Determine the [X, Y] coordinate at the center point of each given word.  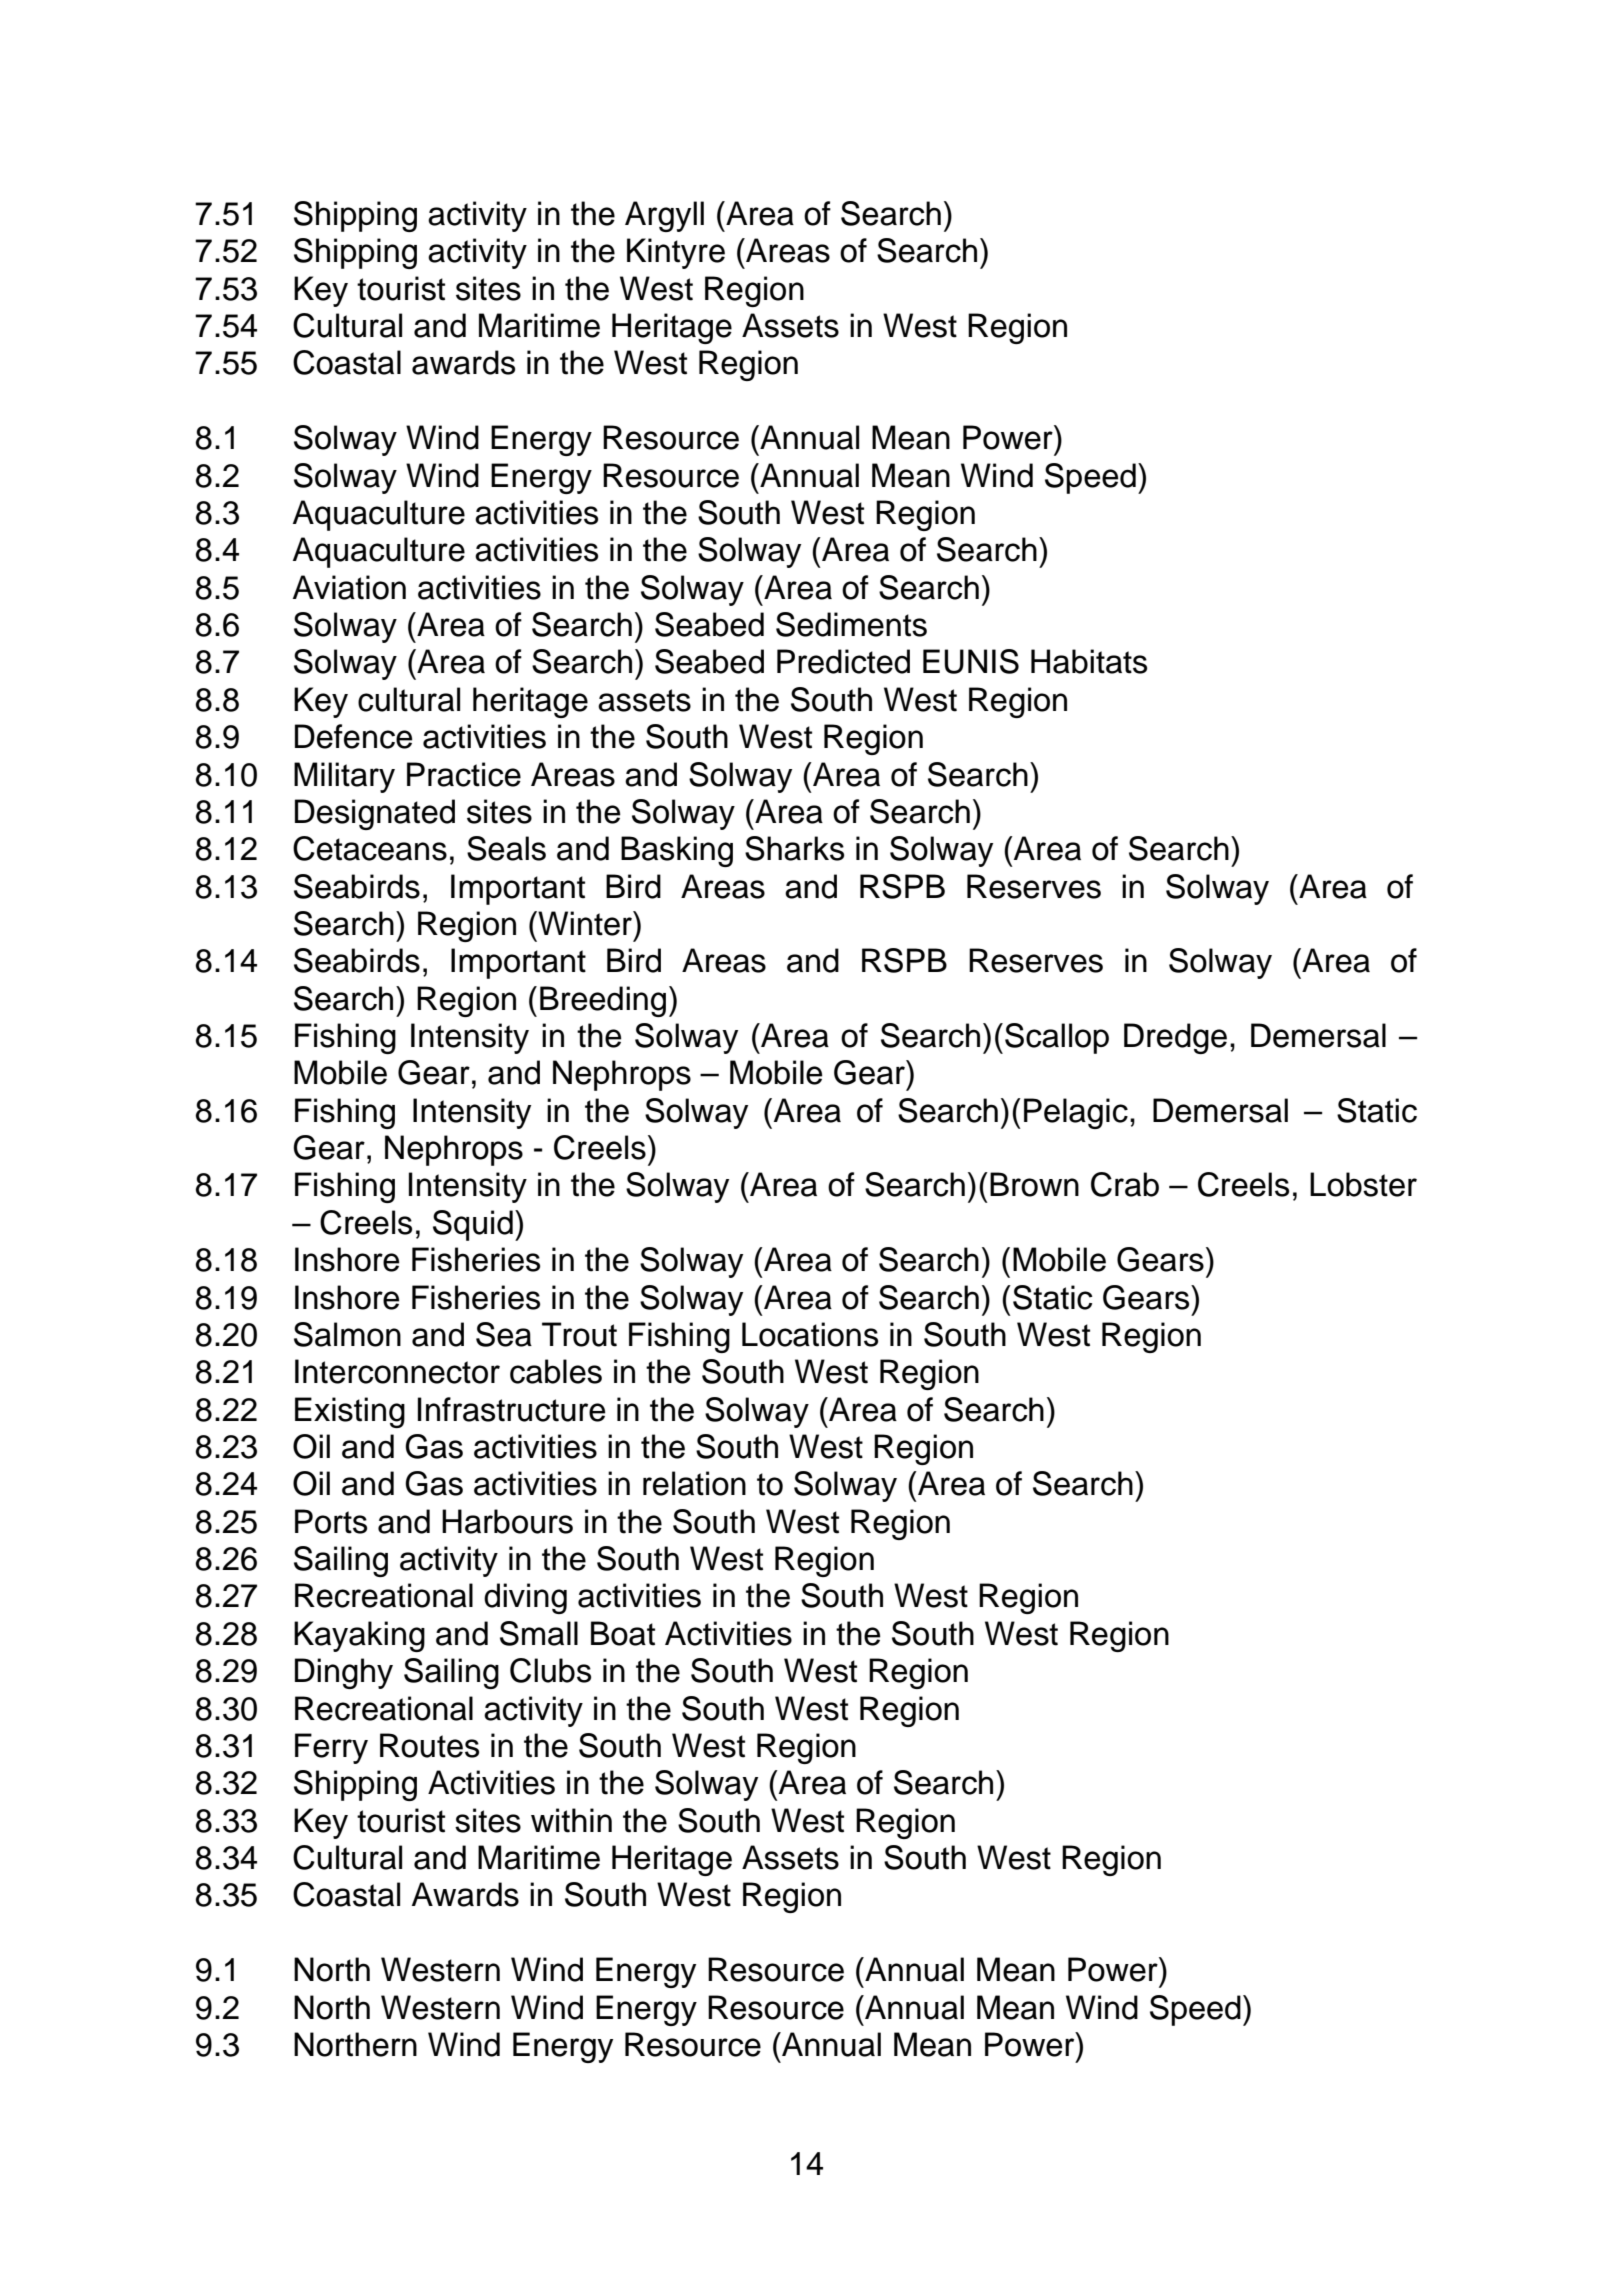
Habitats [1089, 661]
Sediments [851, 624]
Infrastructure [511, 1409]
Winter [585, 923]
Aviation [349, 587]
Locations [810, 1334]
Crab [1125, 1184]
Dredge [1175, 1038]
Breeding [603, 1001]
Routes [429, 1745]
